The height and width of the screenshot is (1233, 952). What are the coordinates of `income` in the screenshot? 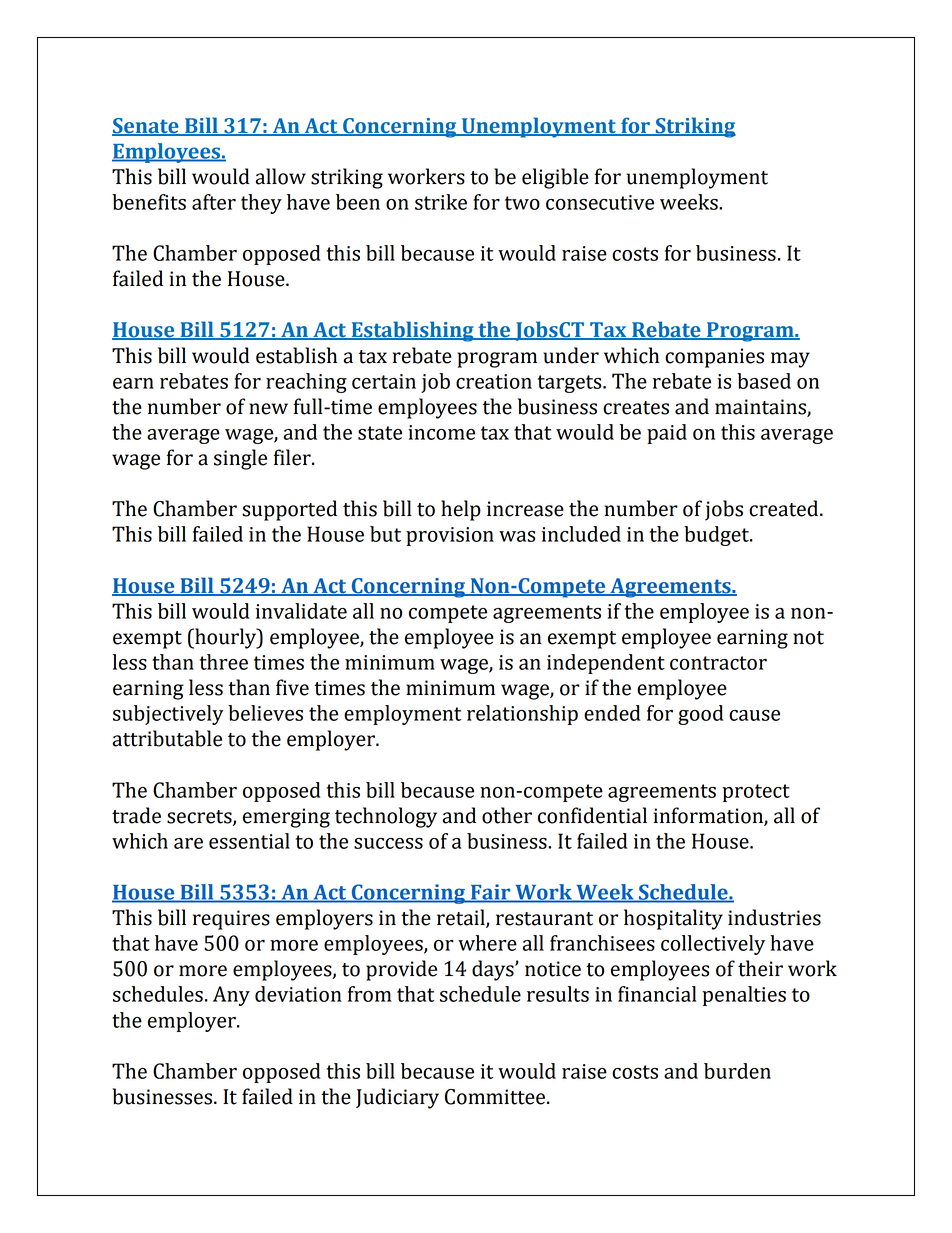 It's located at (441, 432).
